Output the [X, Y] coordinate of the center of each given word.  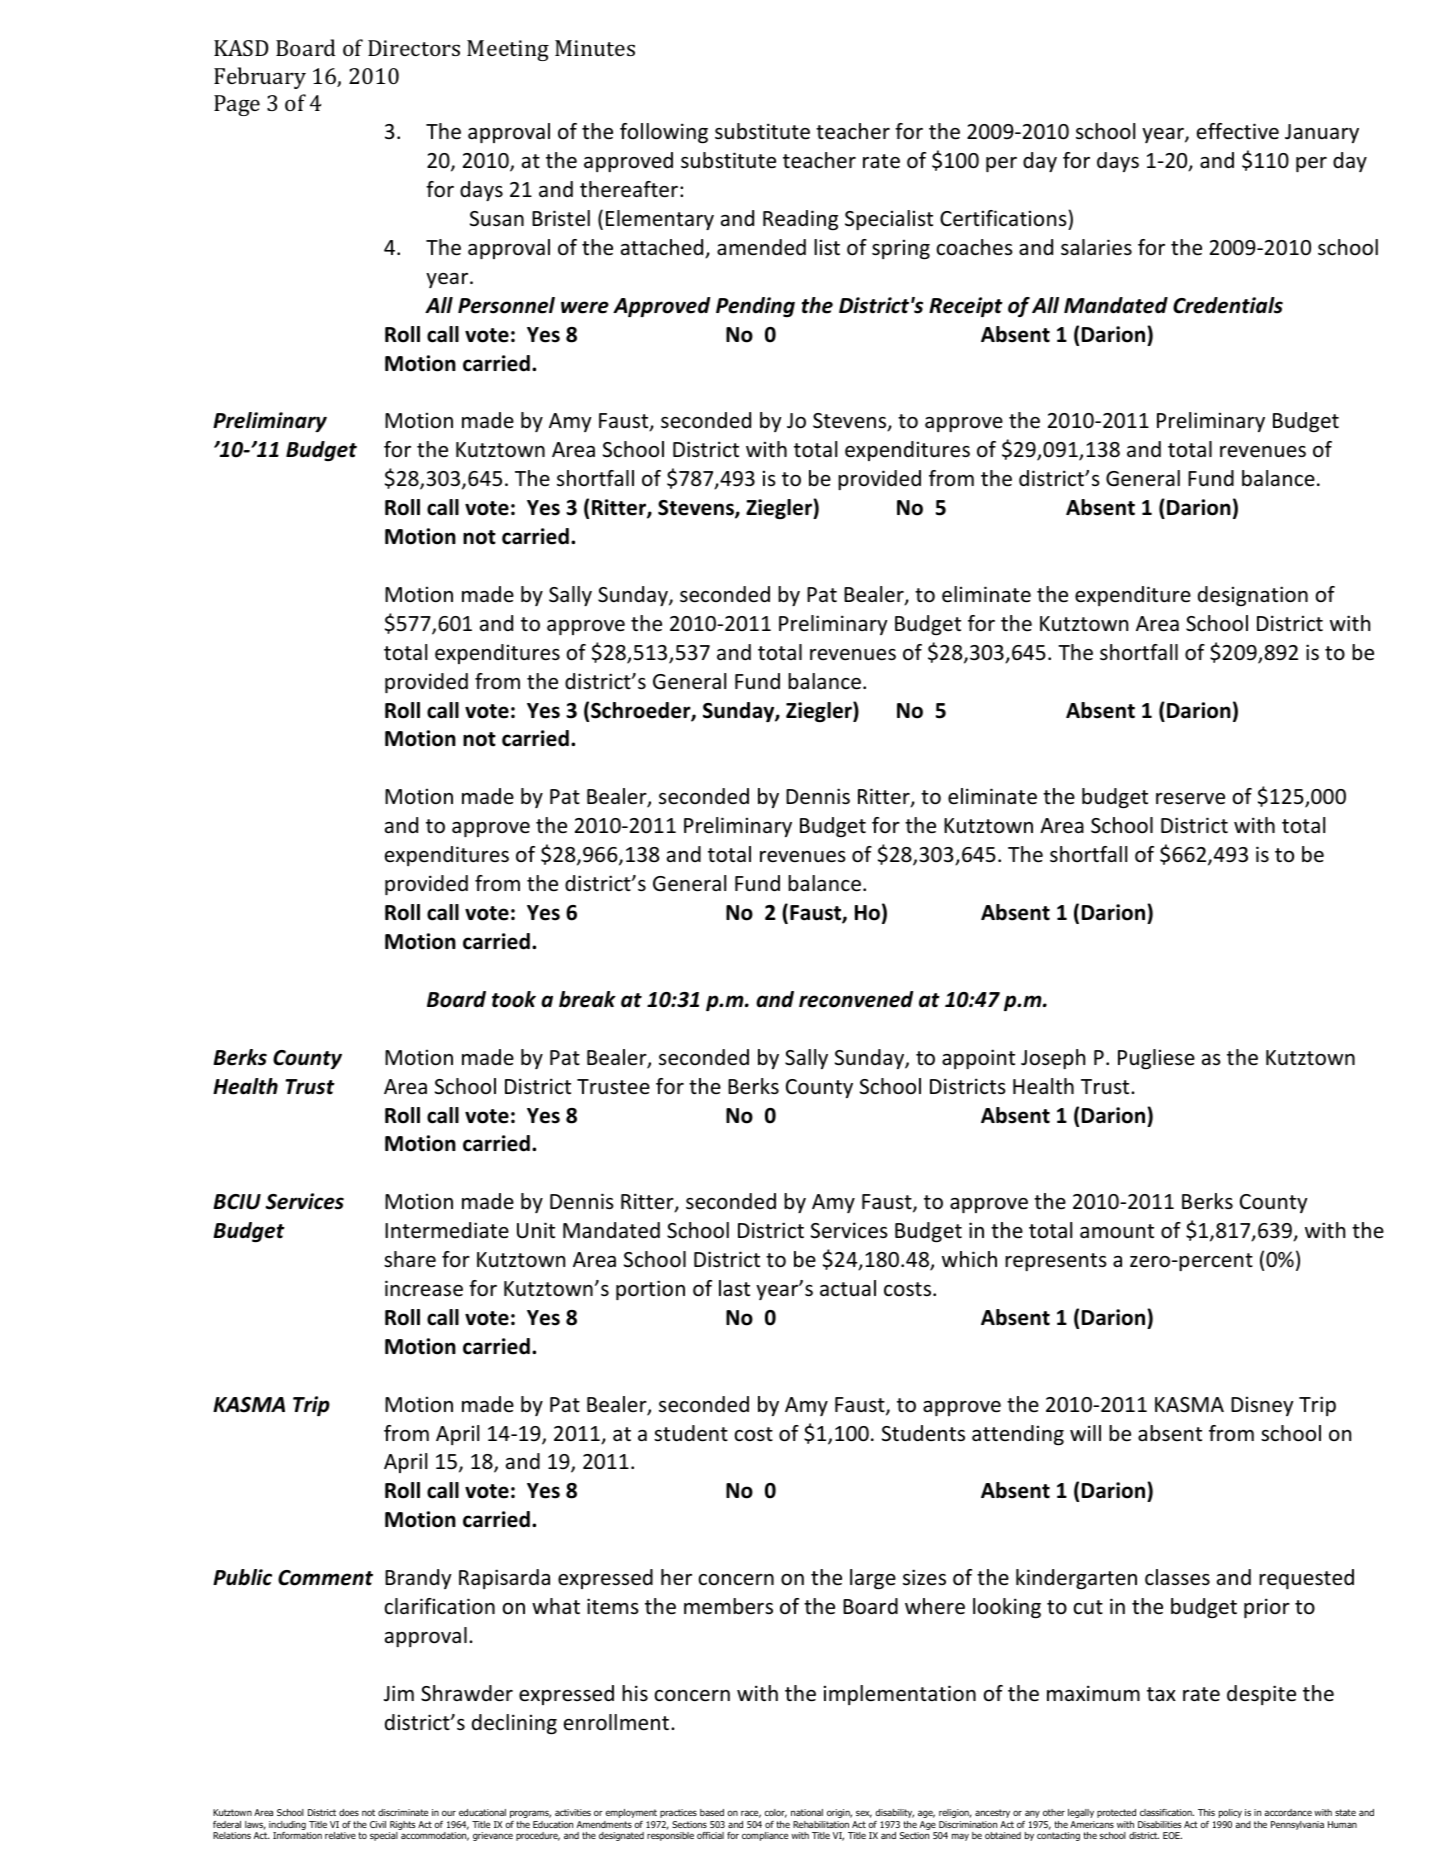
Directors [414, 48]
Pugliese [1156, 1059]
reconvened [856, 999]
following [664, 133]
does [349, 1812]
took [514, 999]
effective [1238, 131]
